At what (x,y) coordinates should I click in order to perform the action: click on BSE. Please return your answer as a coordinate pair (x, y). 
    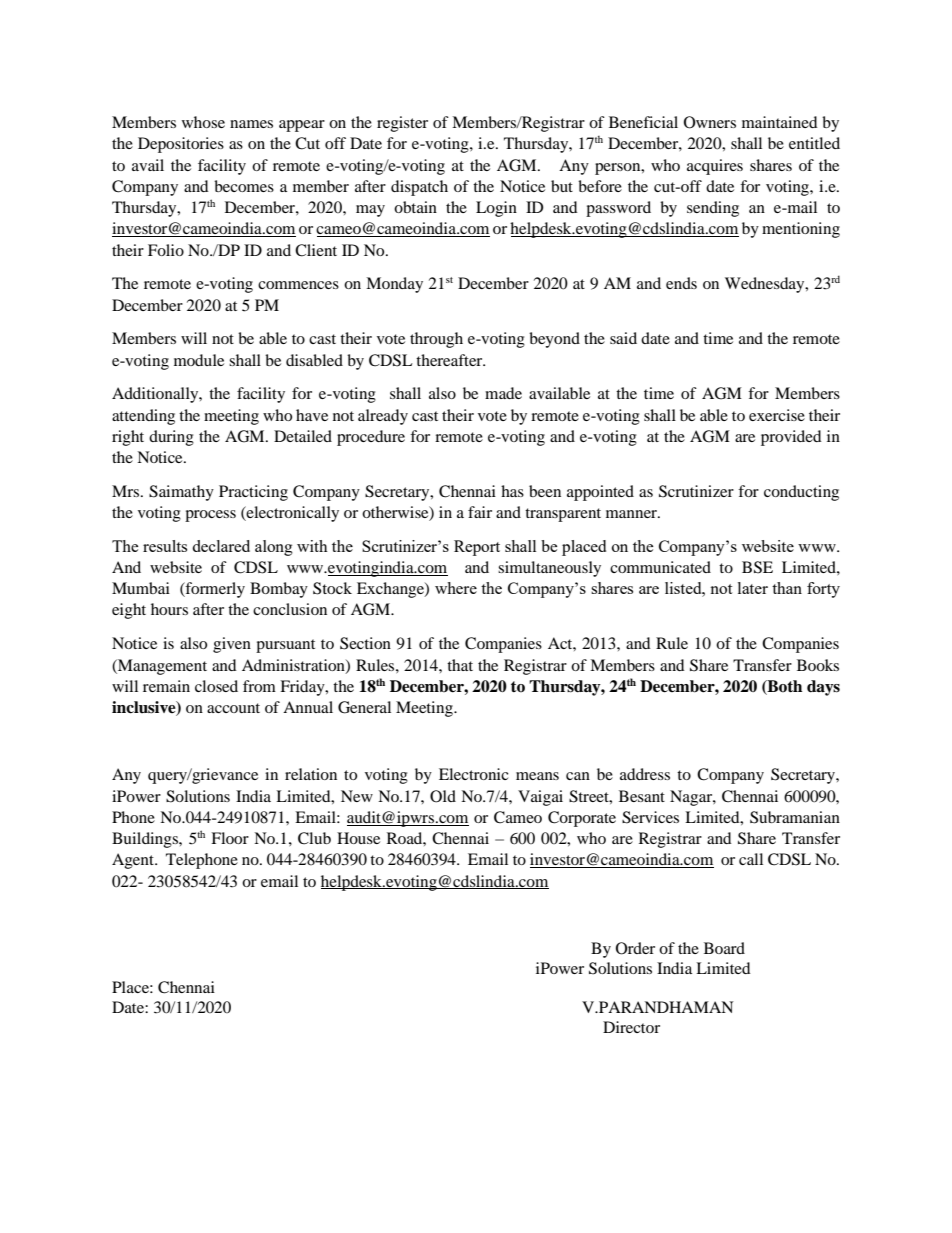
    Looking at the image, I should click on (757, 567).
